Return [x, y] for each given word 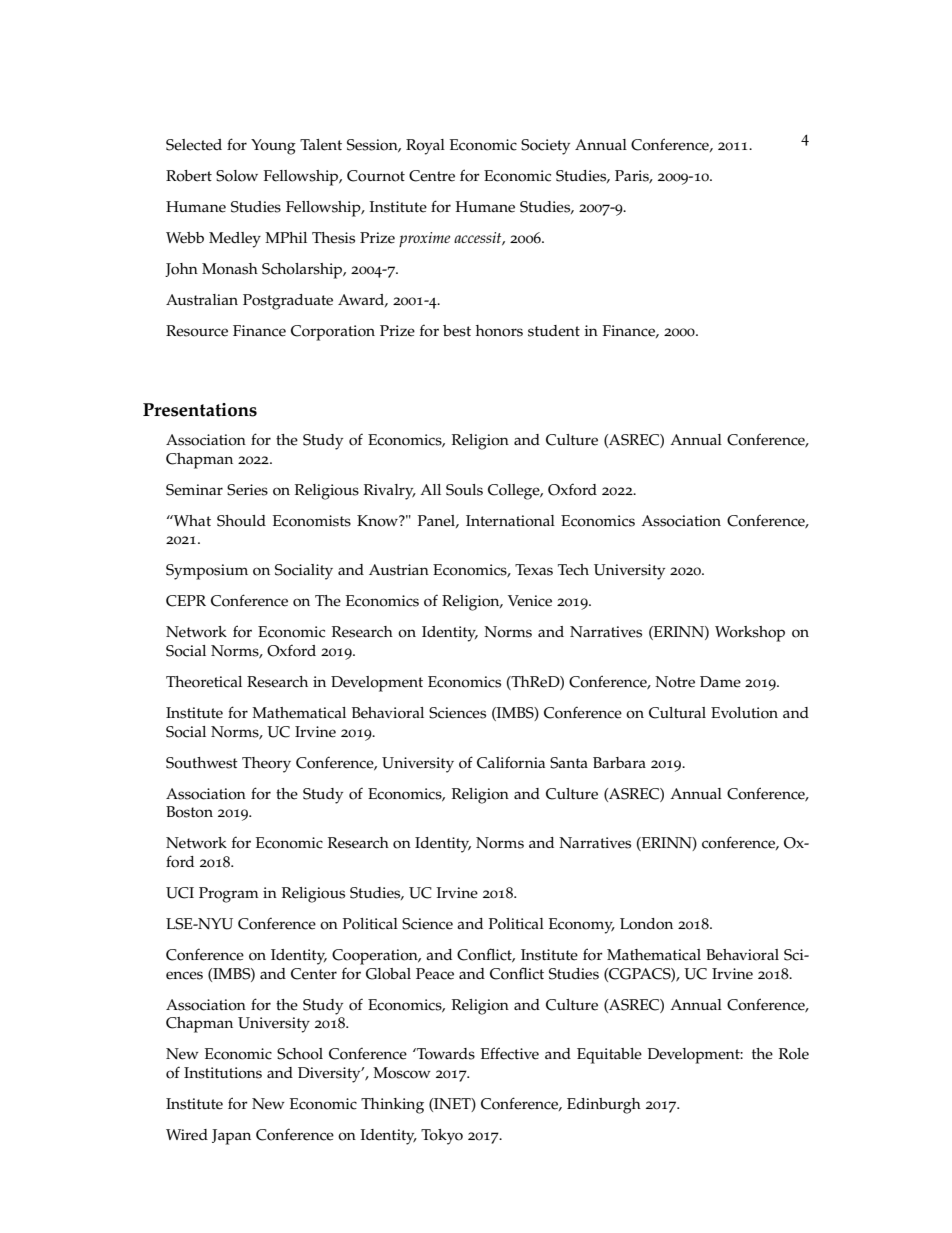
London [646, 924]
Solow [237, 176]
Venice [530, 601]
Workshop [750, 634]
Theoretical [204, 682]
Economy [582, 926]
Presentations [200, 410]
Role [794, 1054]
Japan [231, 1137]
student [554, 331]
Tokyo [442, 1137]
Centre [432, 176]
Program [229, 895]
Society [545, 147]
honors [499, 331]
